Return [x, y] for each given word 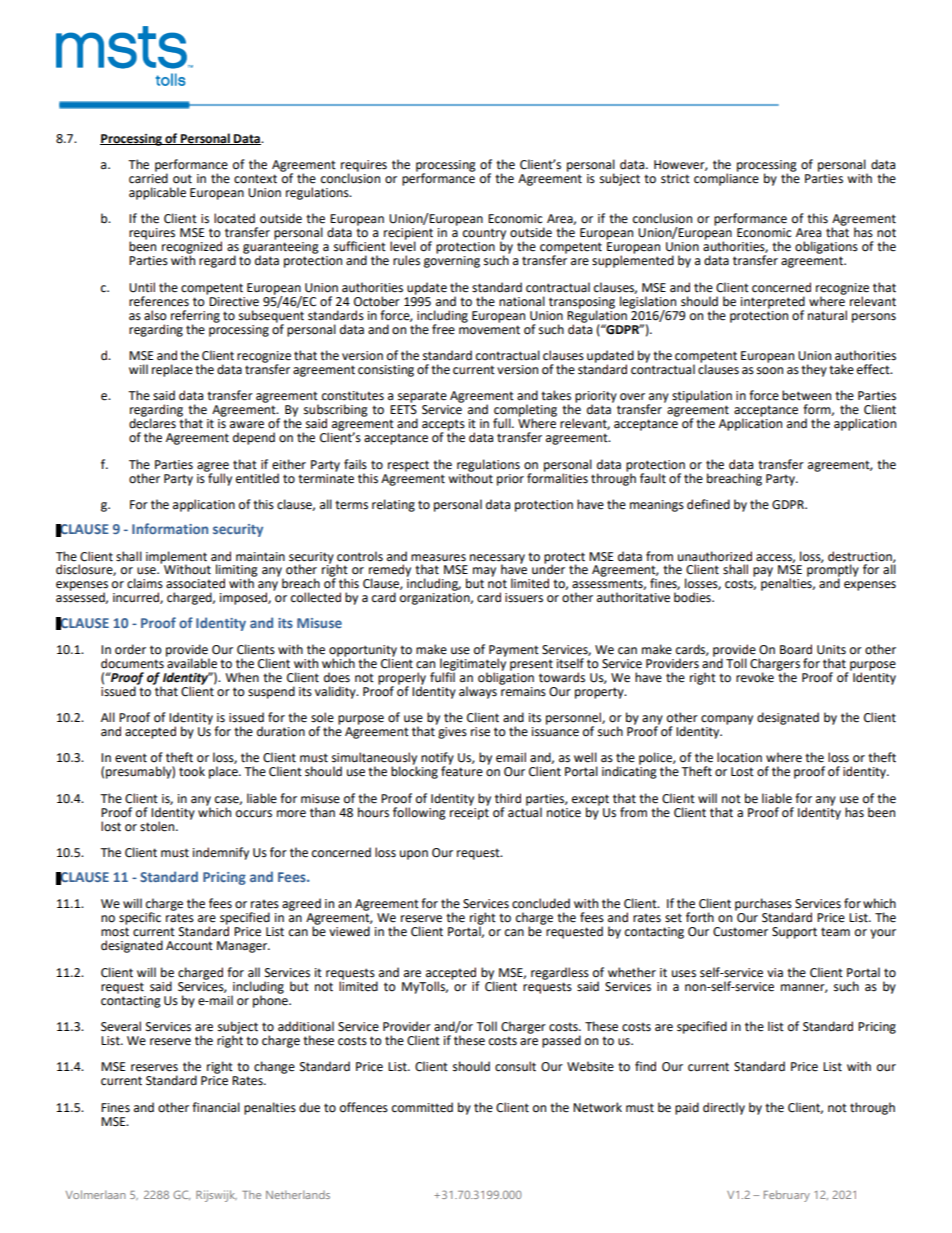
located [234, 218]
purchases [764, 905]
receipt [469, 812]
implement [177, 558]
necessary [497, 560]
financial [216, 1107]
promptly [833, 570]
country [484, 235]
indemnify [221, 853]
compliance [726, 178]
